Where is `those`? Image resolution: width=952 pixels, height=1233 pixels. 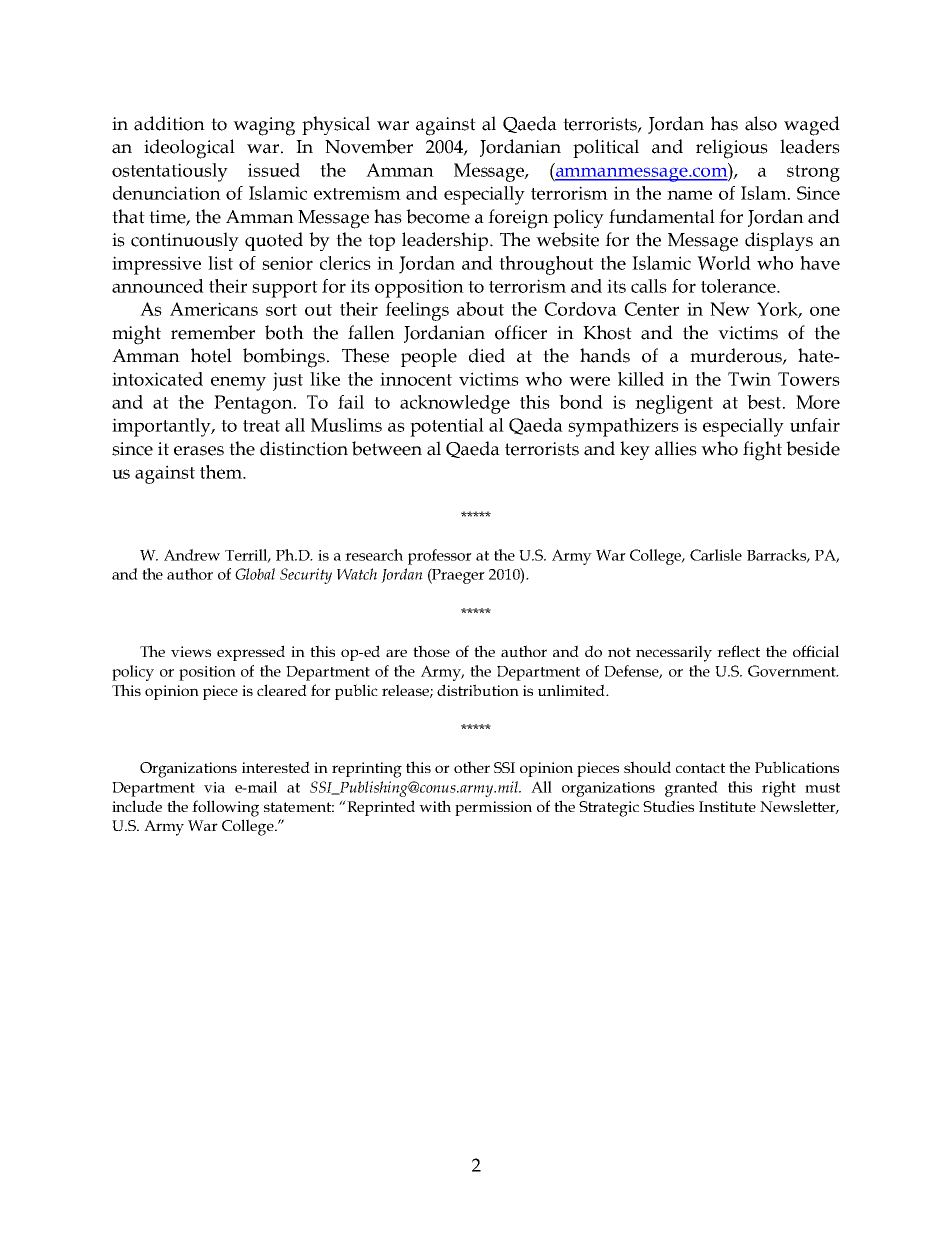
those is located at coordinates (431, 651).
